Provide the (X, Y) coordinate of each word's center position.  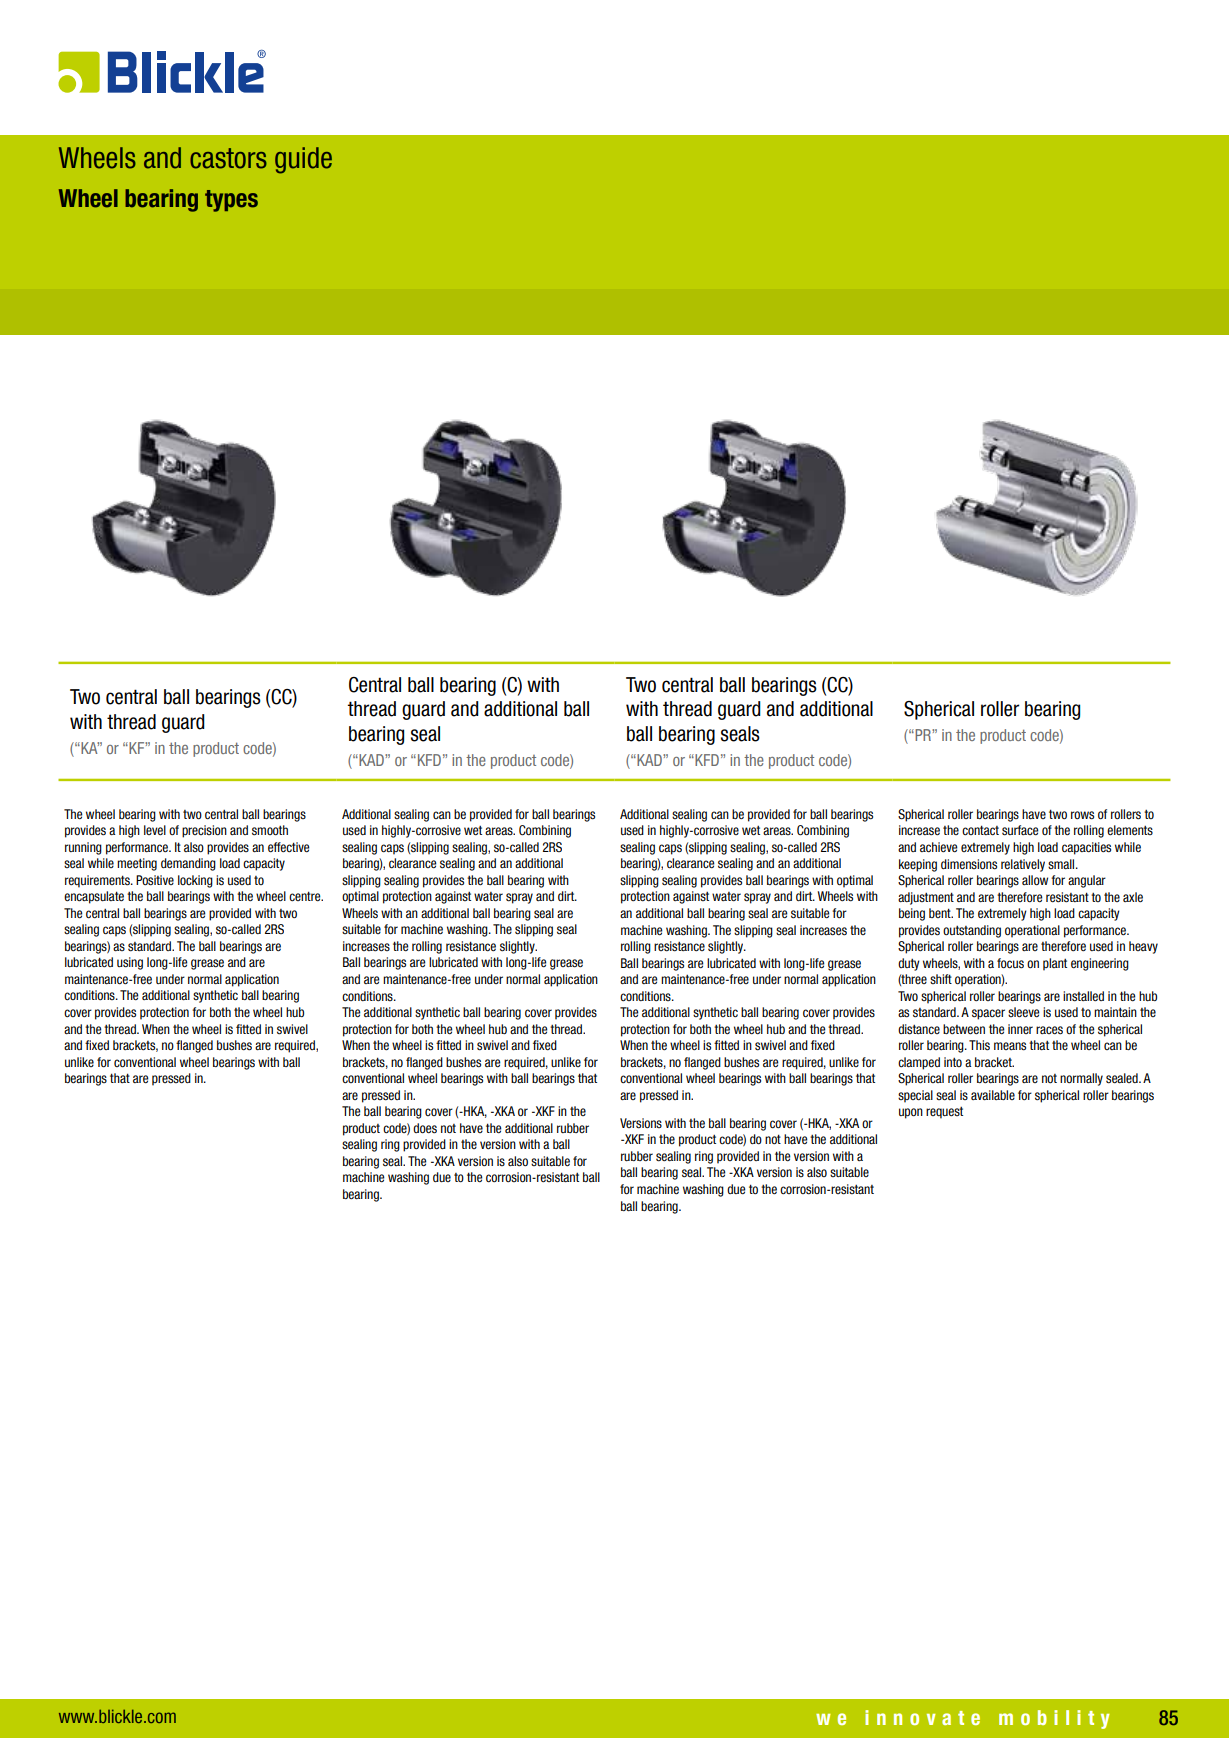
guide (303, 160)
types (231, 201)
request (944, 1113)
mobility (1054, 1719)
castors (228, 158)
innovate (922, 1717)
